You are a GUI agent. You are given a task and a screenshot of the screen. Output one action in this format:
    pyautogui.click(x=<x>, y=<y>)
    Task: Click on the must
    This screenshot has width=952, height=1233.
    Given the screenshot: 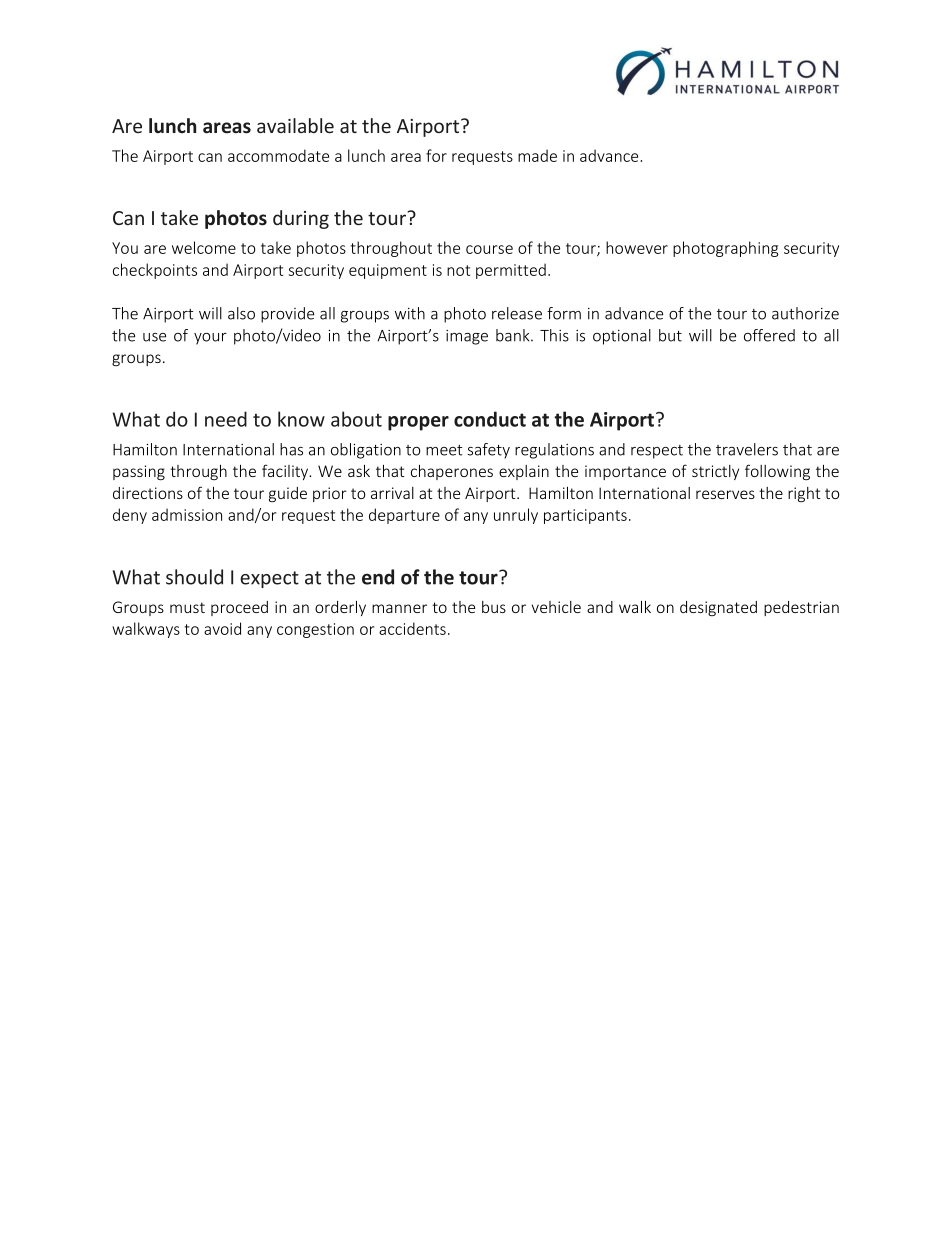 What is the action you would take?
    pyautogui.click(x=187, y=607)
